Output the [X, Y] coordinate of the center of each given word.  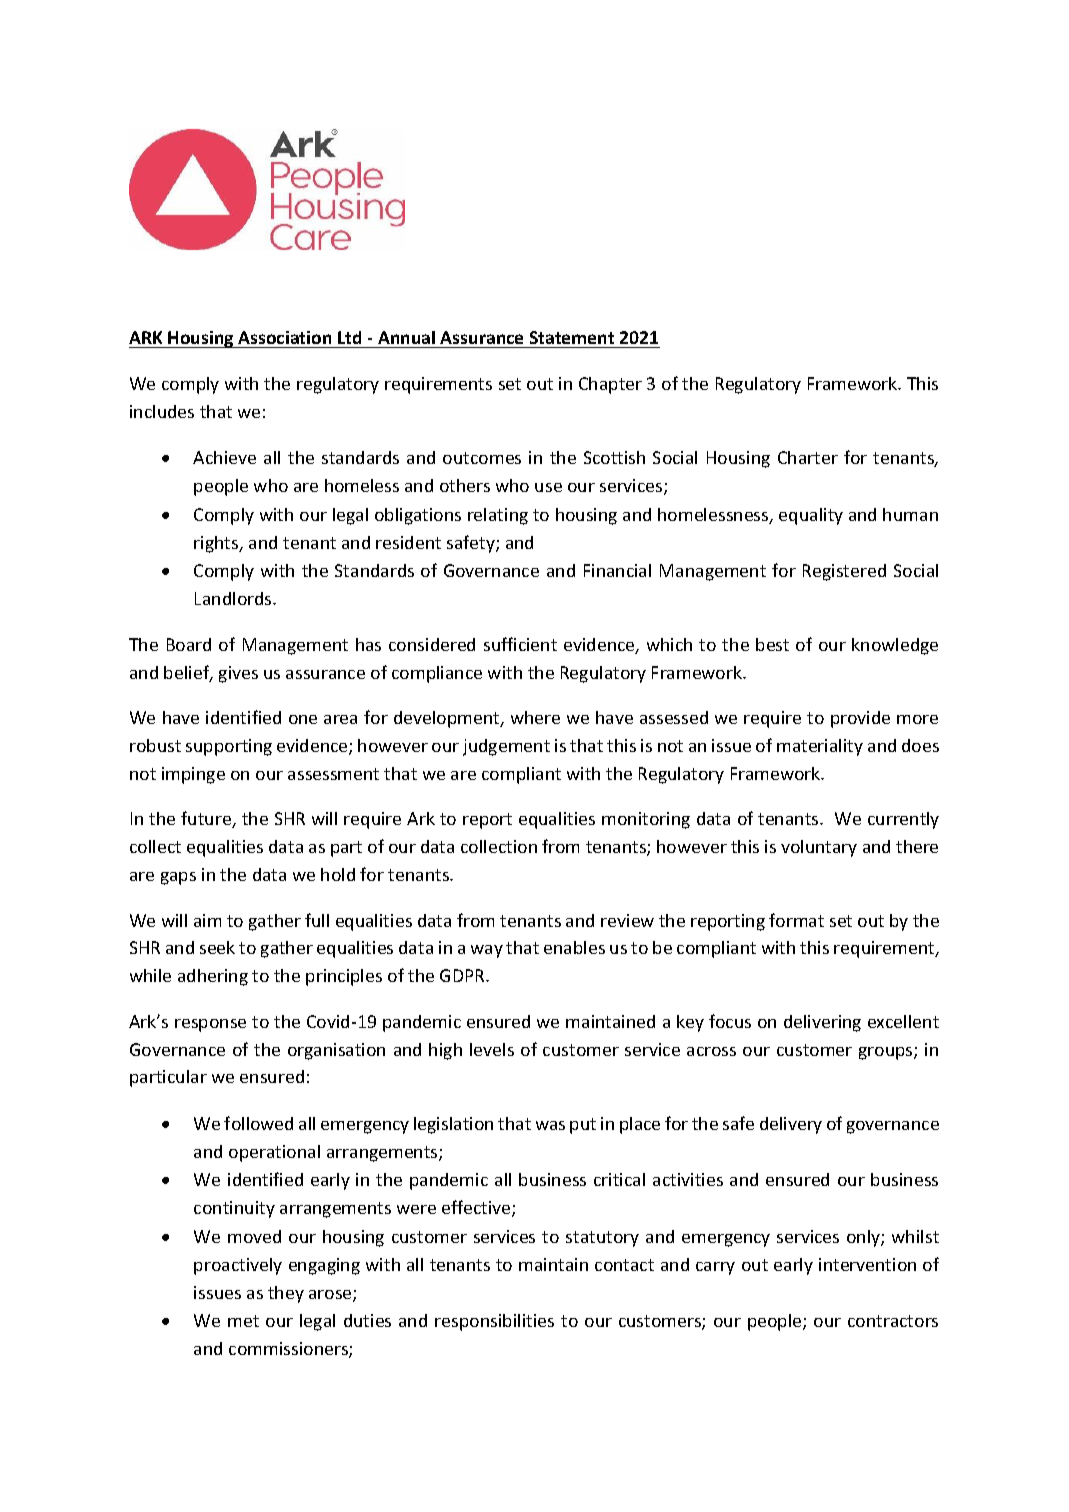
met [243, 1321]
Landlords [234, 598]
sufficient [520, 644]
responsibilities [494, 1322]
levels [492, 1049]
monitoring [646, 820]
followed [258, 1123]
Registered [844, 572]
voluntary [819, 848]
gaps [178, 878]
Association [284, 337]
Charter [808, 457]
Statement [572, 337]
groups [887, 1053]
